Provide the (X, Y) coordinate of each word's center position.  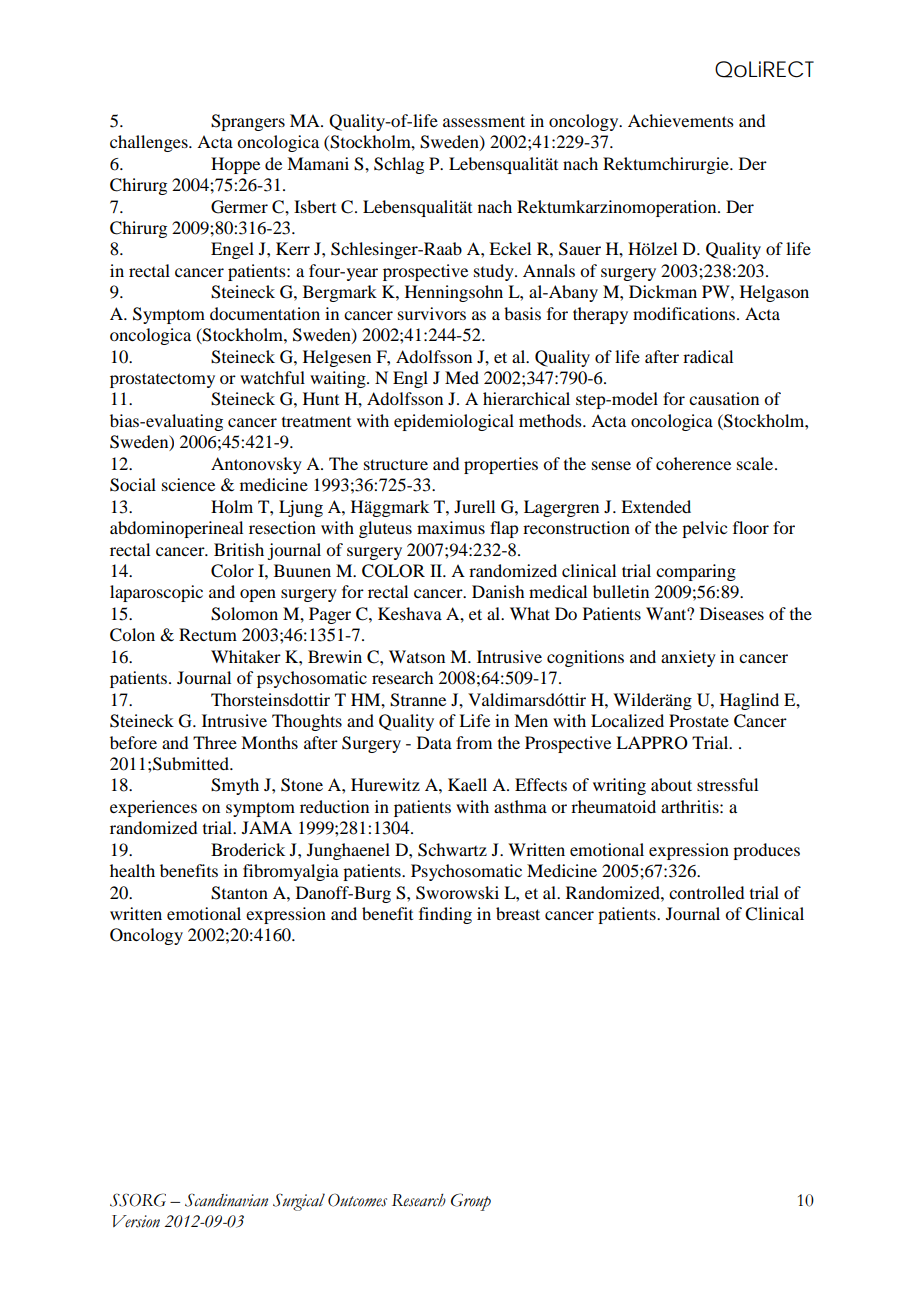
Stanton (239, 893)
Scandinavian (226, 1200)
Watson (417, 656)
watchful (272, 377)
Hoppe (235, 165)
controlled (706, 892)
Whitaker (246, 656)
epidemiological (454, 422)
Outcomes (357, 1200)
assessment (484, 121)
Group (471, 1202)
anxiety (688, 658)
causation (724, 398)
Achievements (681, 120)
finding (445, 915)
